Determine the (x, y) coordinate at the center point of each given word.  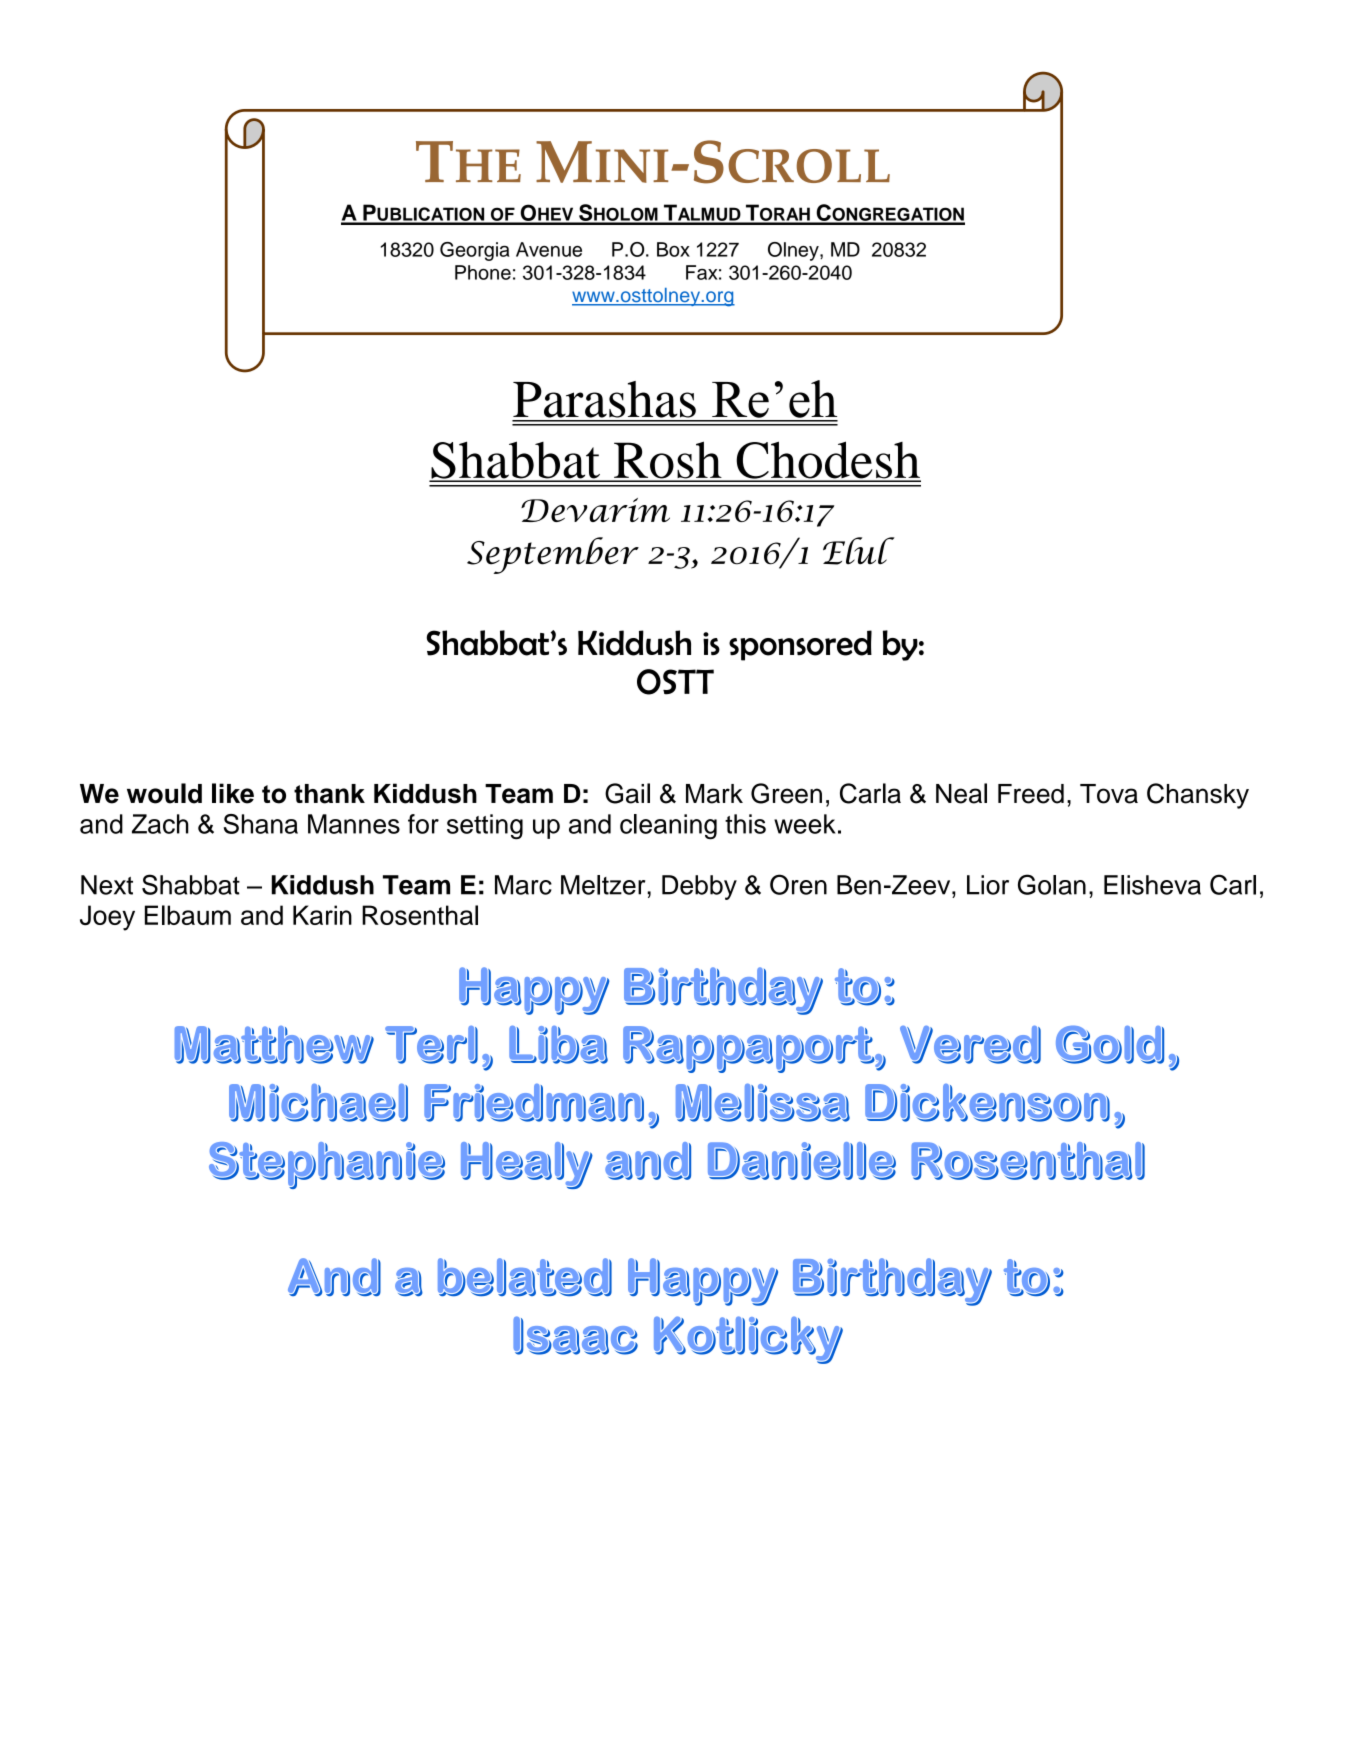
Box (673, 249)
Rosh (668, 461)
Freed (1031, 794)
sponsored (800, 645)
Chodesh (827, 461)
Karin (322, 915)
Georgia (475, 251)
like (233, 793)
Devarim (595, 510)
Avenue (549, 249)
